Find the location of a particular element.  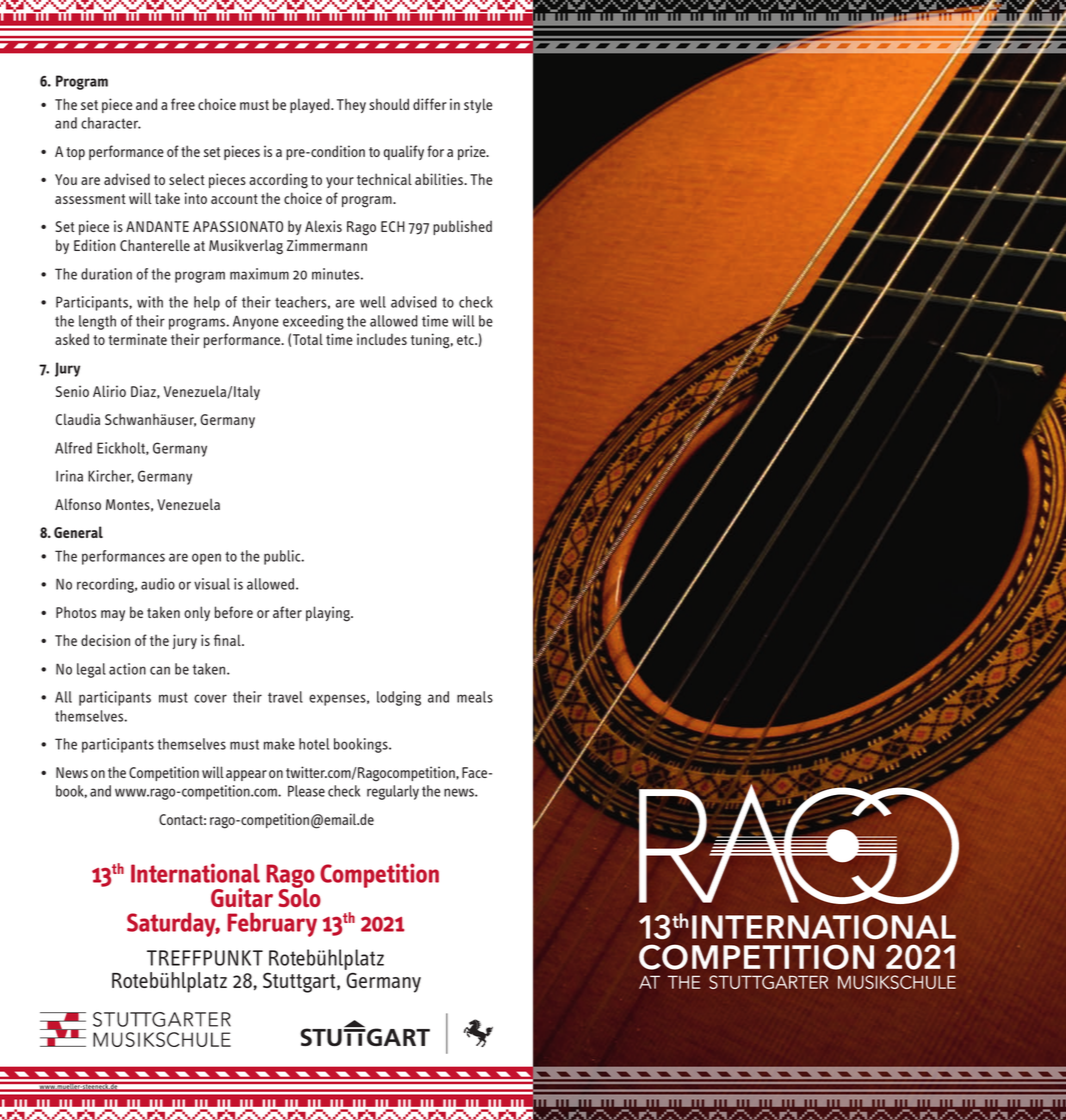

playing is located at coordinates (329, 614).
